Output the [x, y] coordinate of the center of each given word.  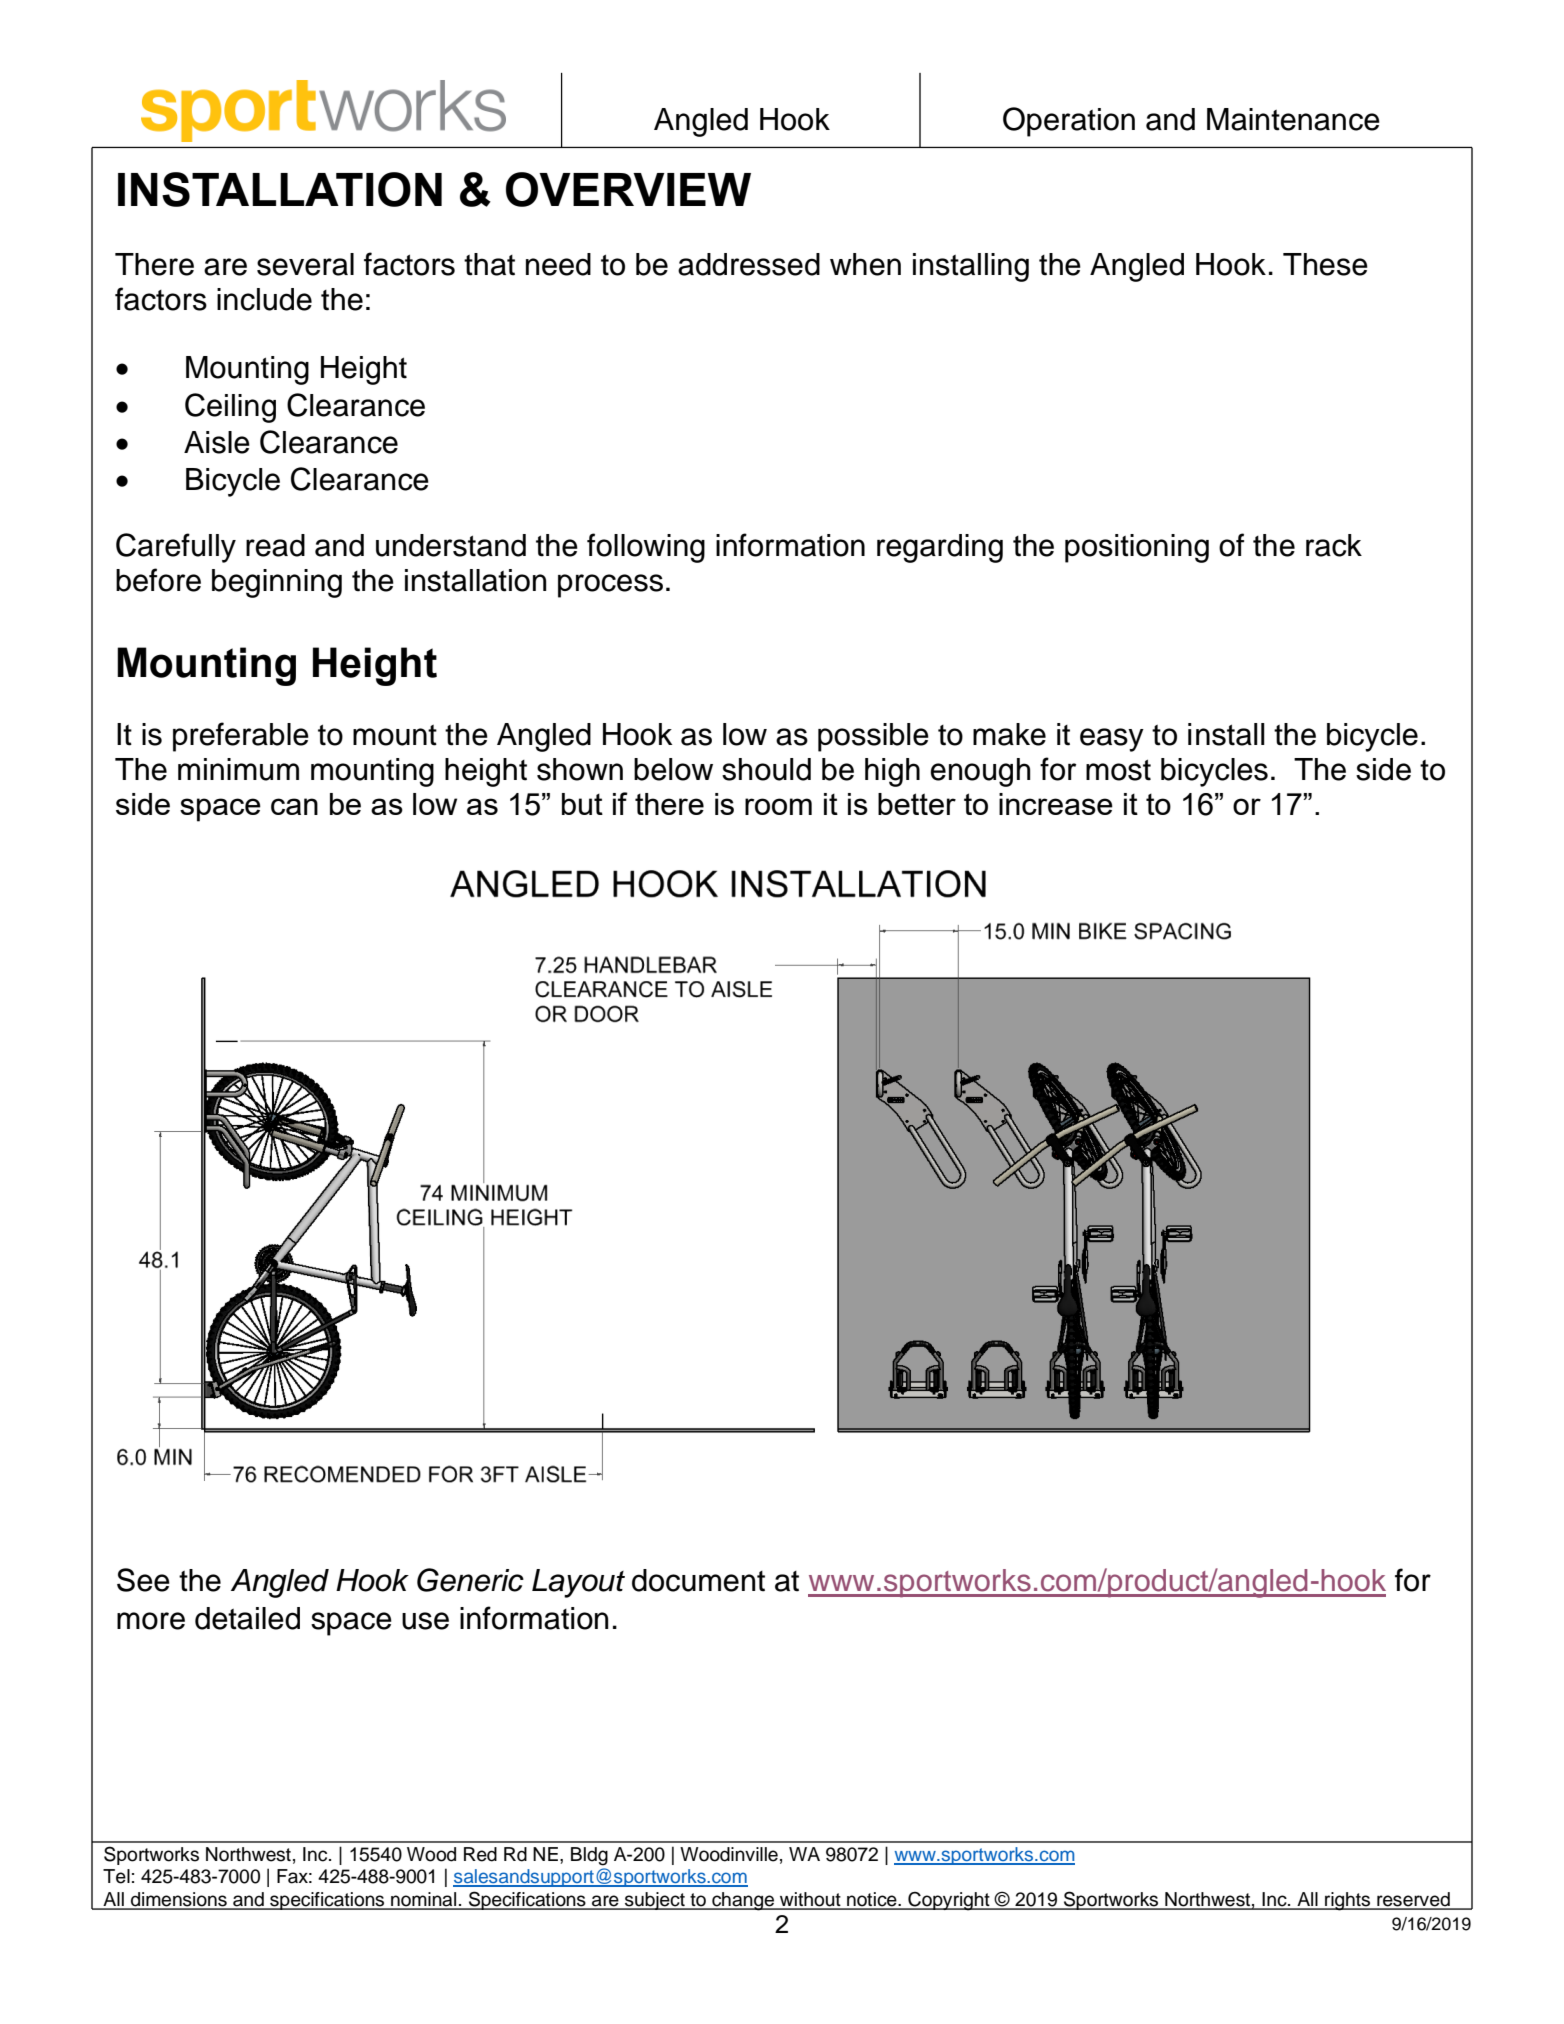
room [778, 806]
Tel [116, 1876]
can [294, 806]
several [305, 264]
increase [1056, 804]
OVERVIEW [628, 189]
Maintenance [1293, 119]
